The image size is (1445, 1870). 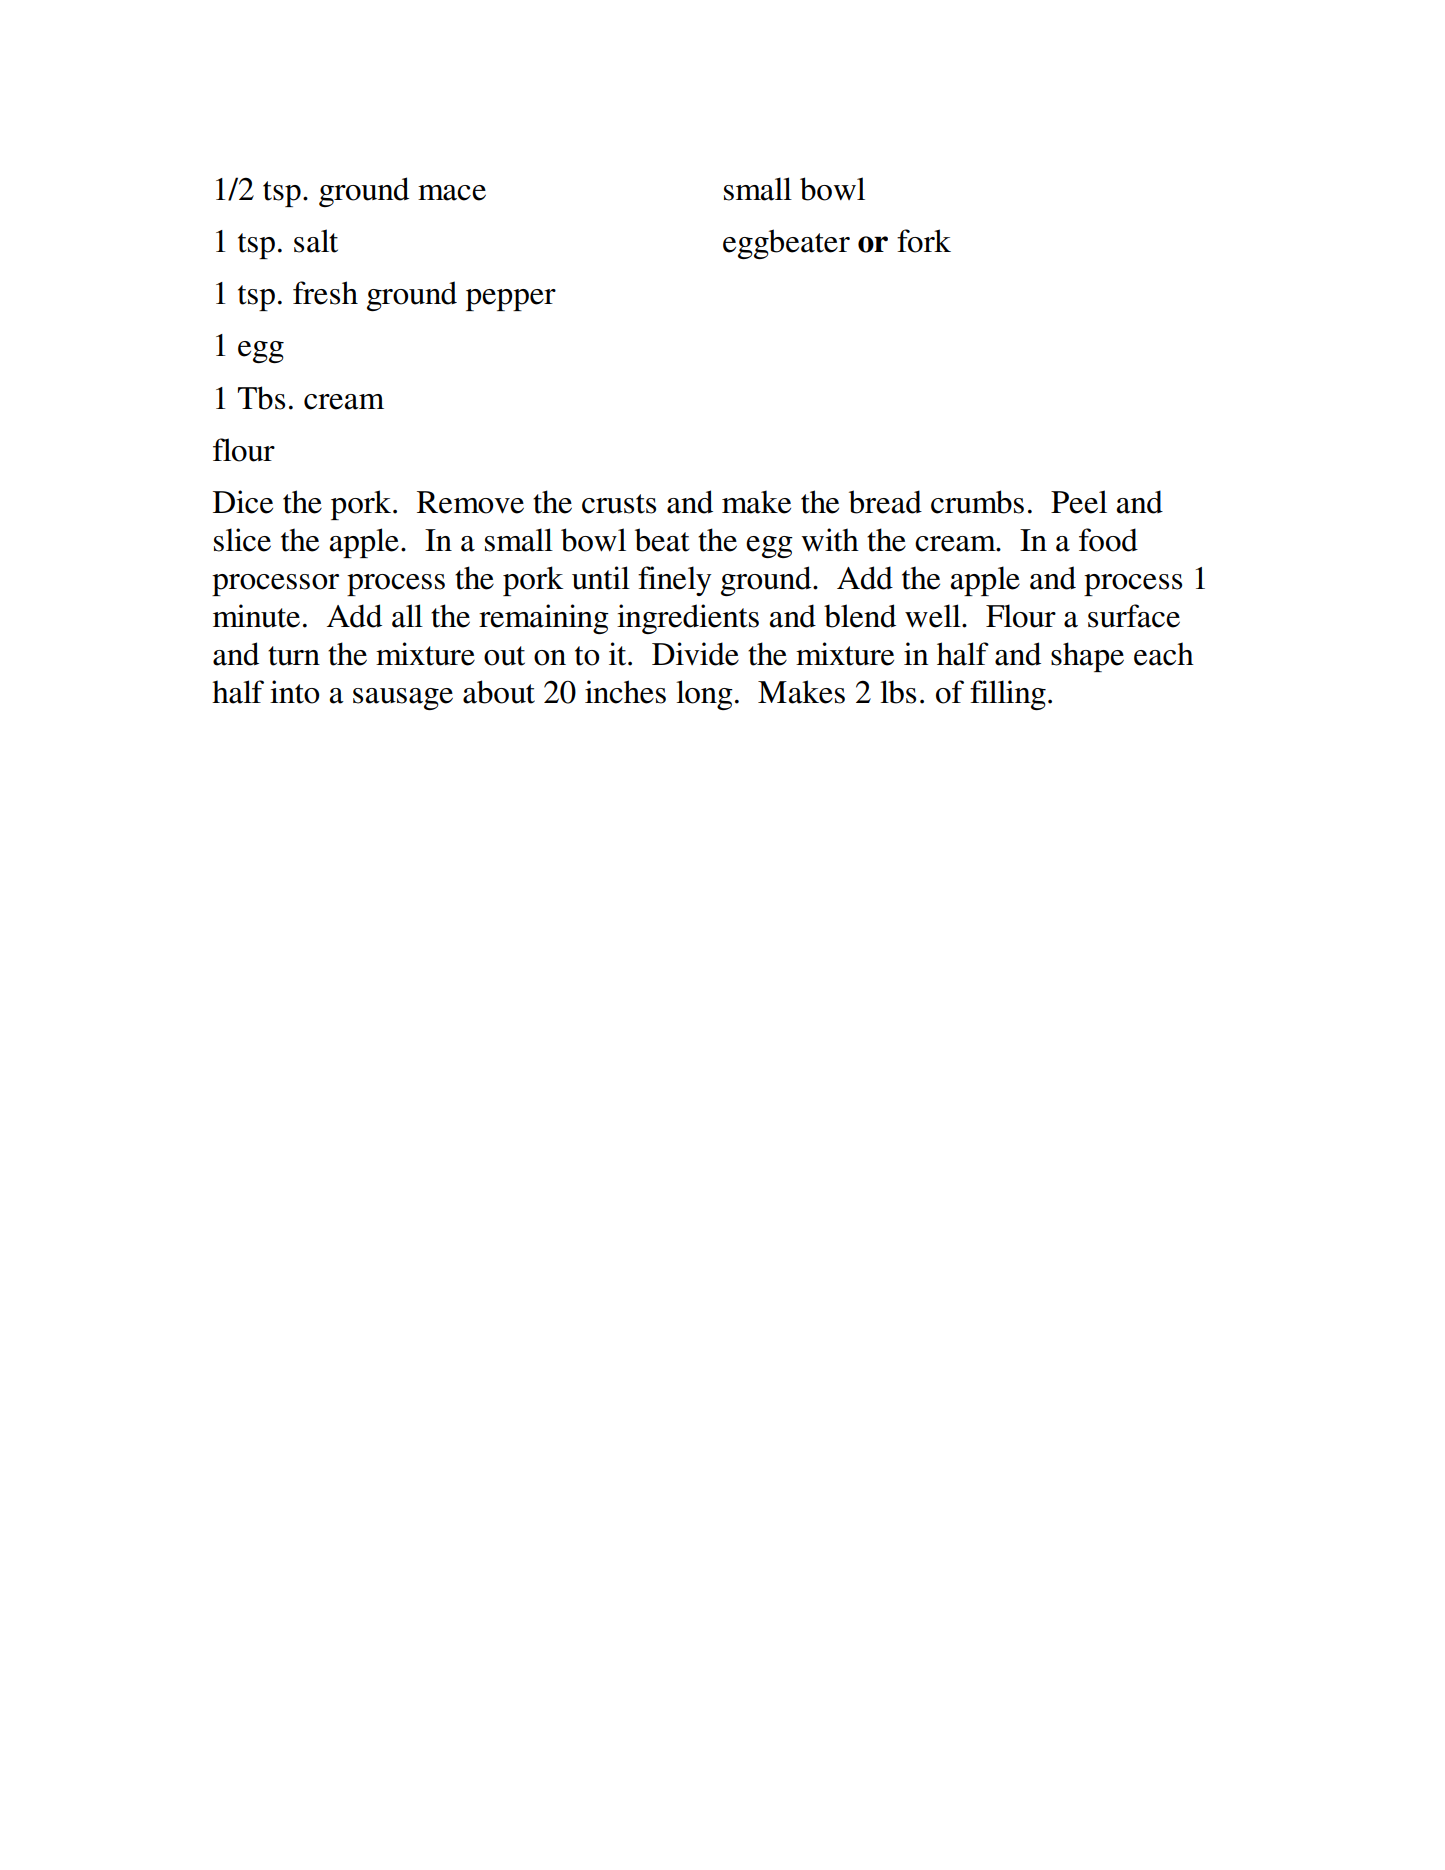 I want to click on into, so click(x=295, y=692).
